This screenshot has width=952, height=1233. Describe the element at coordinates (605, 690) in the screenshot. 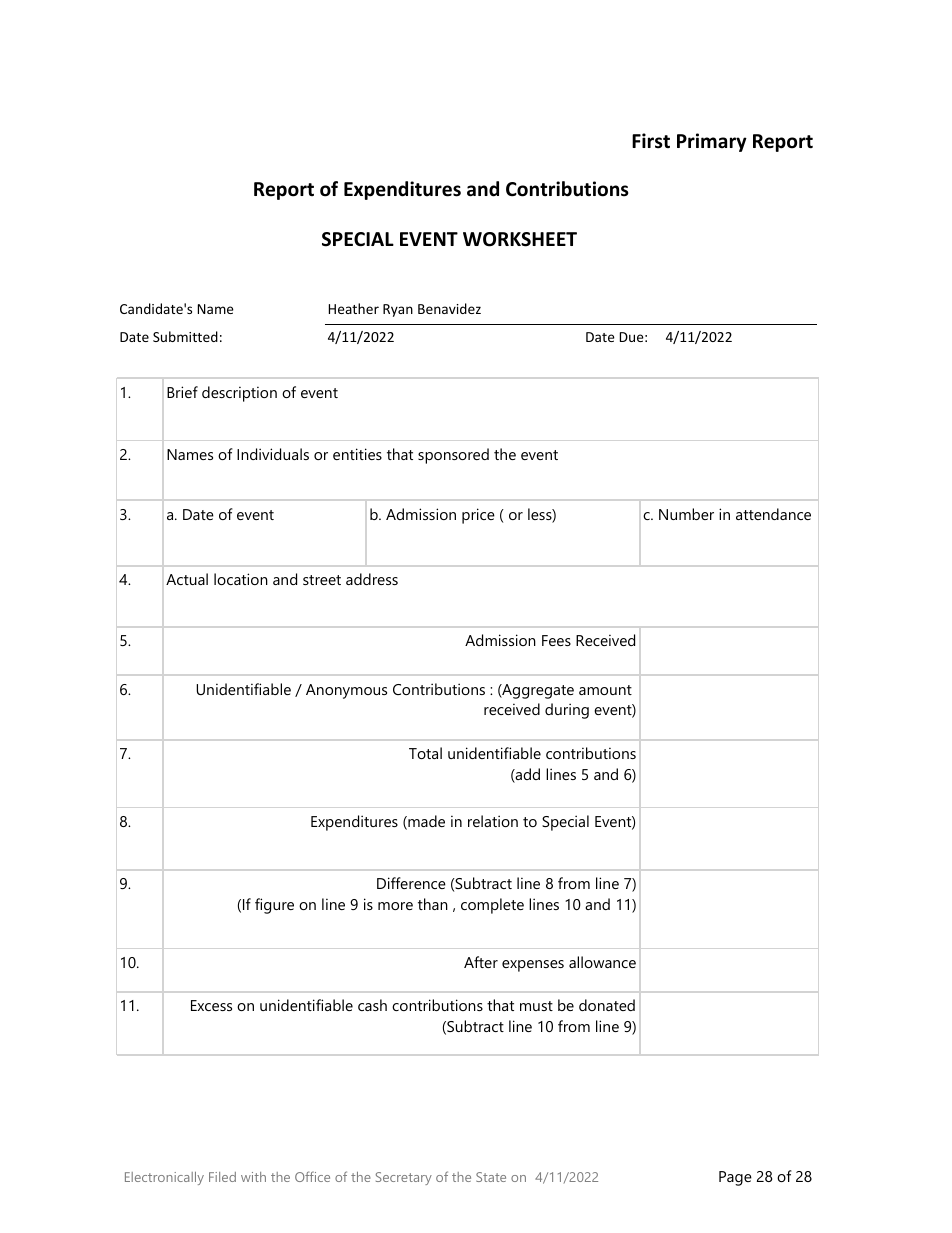

I see `amount` at that location.
